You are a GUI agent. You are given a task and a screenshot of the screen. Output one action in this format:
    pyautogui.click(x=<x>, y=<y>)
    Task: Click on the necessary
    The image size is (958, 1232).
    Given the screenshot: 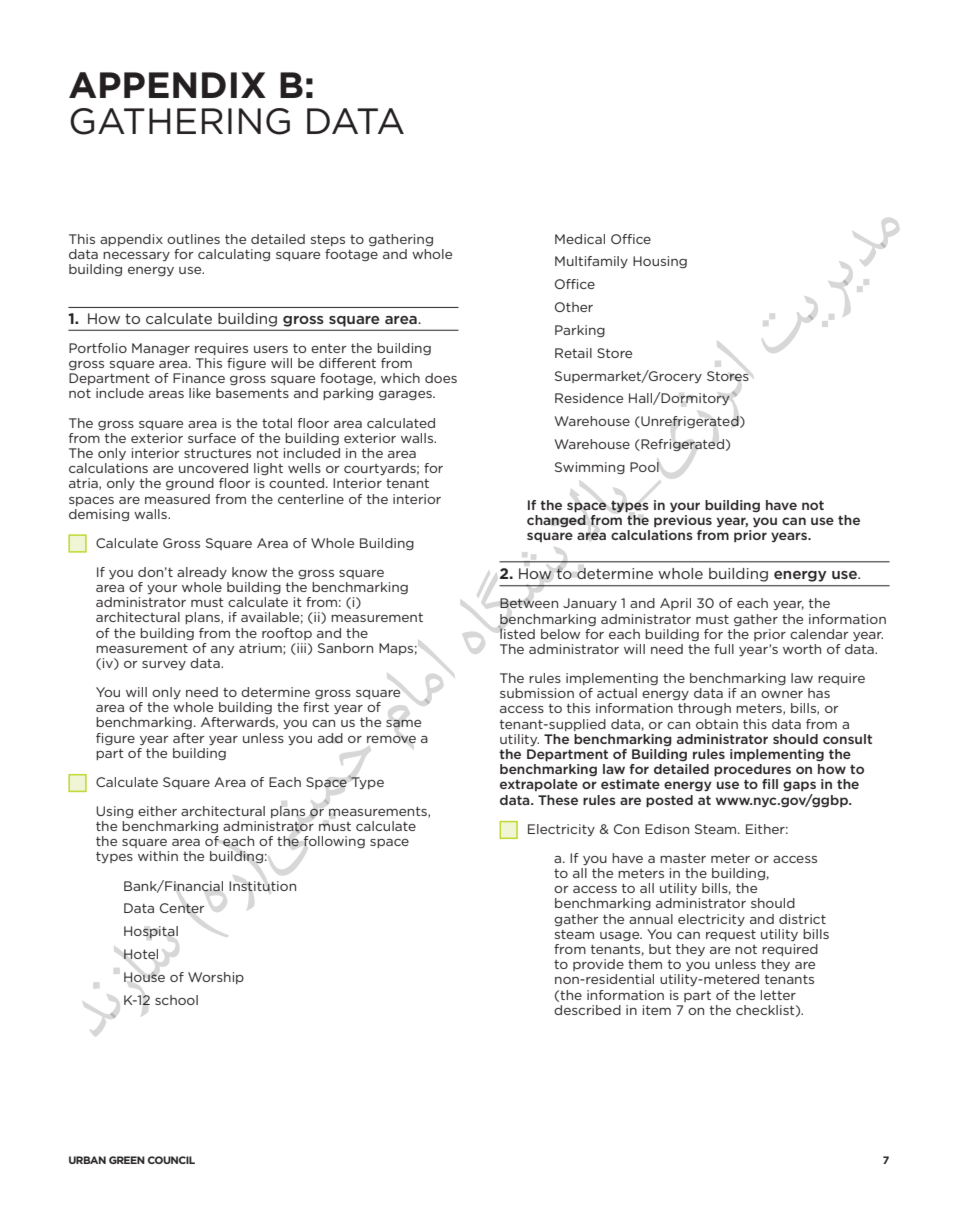 What is the action you would take?
    pyautogui.click(x=136, y=256)
